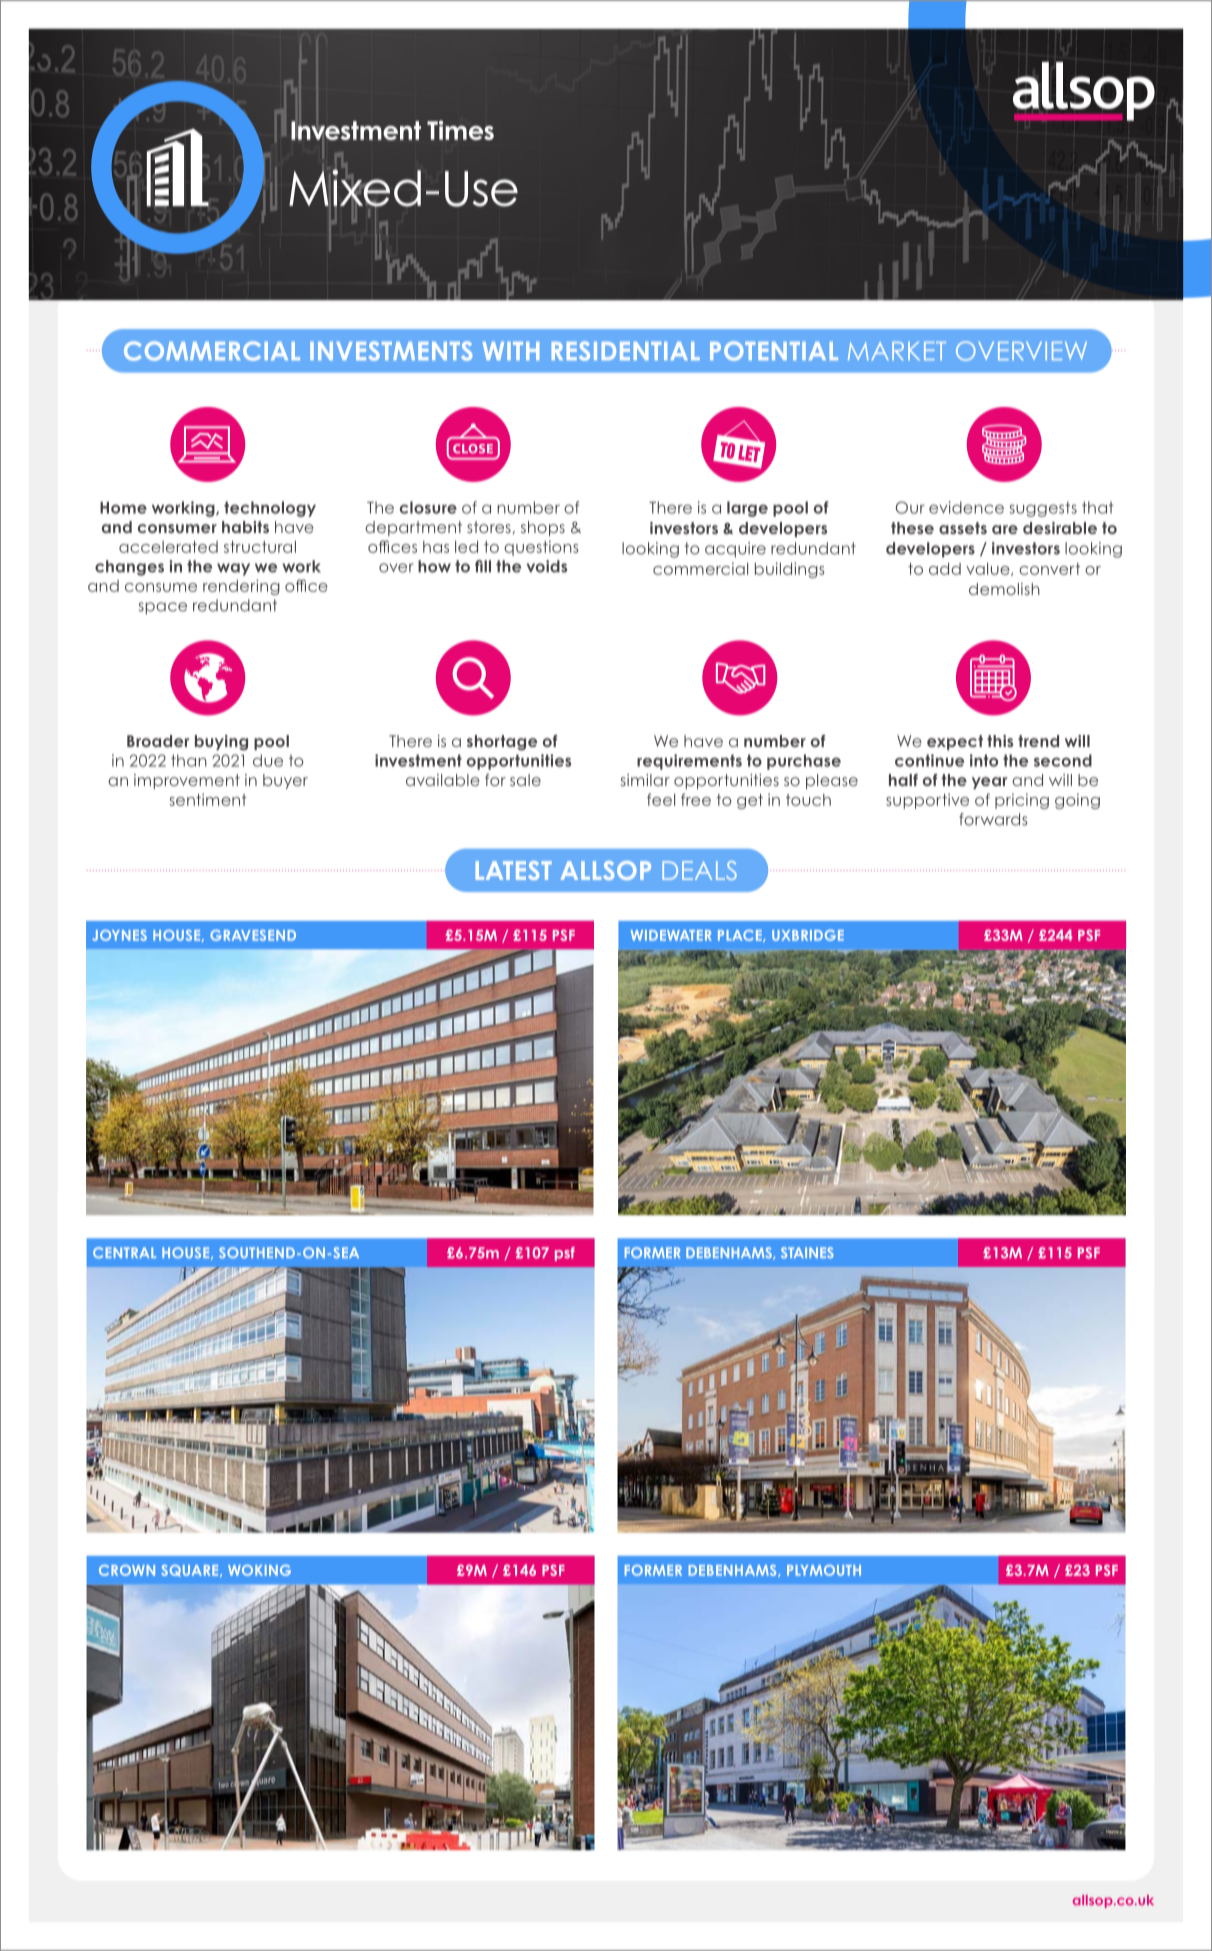 This screenshot has height=1951, width=1212. What do you see at coordinates (824, 1570) in the screenshot?
I see `PLYMOUTH` at bounding box center [824, 1570].
